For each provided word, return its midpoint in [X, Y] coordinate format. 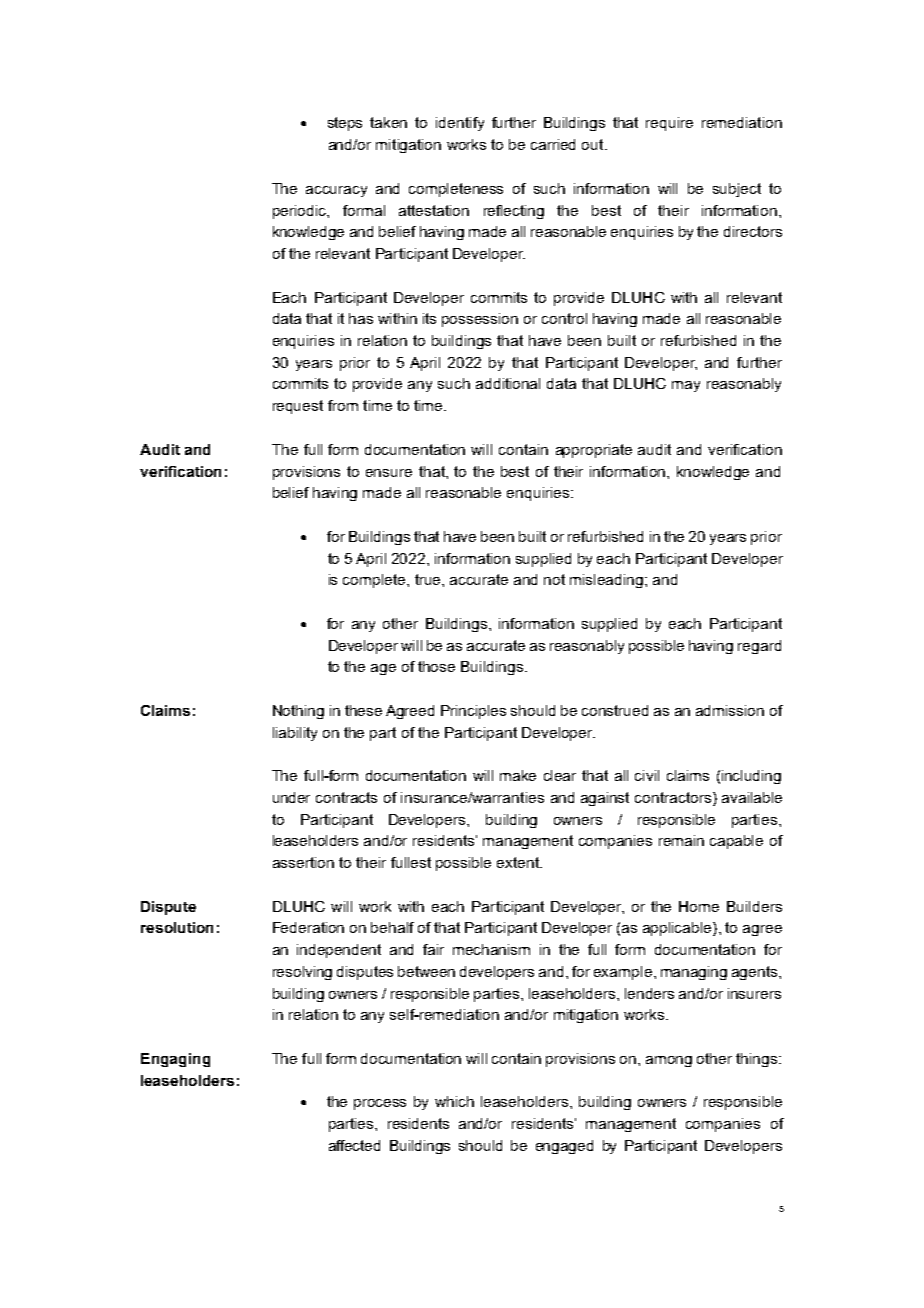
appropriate [594, 451]
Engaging [175, 1060]
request [298, 407]
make [518, 775]
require [669, 124]
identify [460, 124]
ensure [389, 473]
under [291, 797]
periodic [300, 212]
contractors [673, 797]
